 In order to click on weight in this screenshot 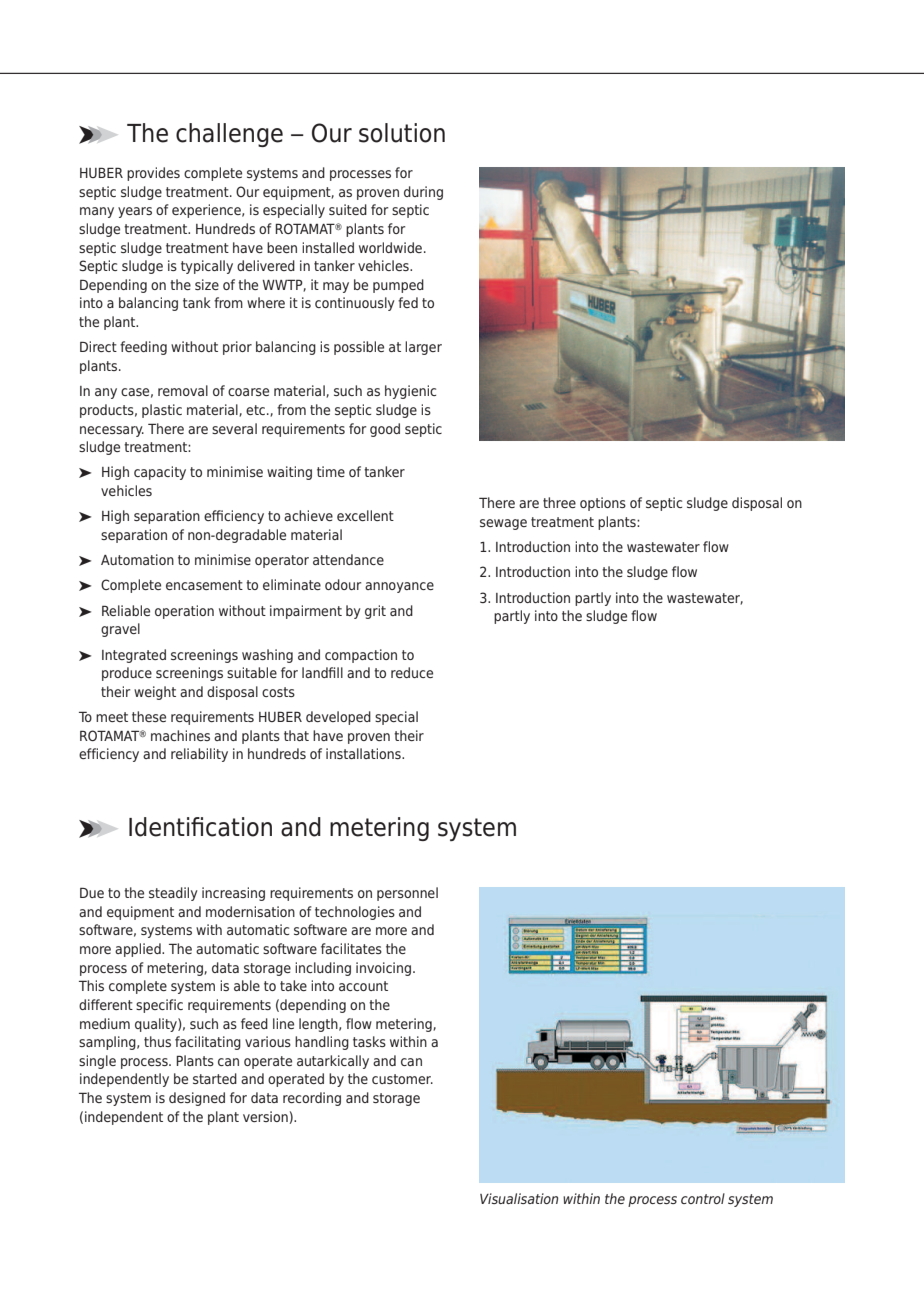, I will do `click(155, 693)`.
